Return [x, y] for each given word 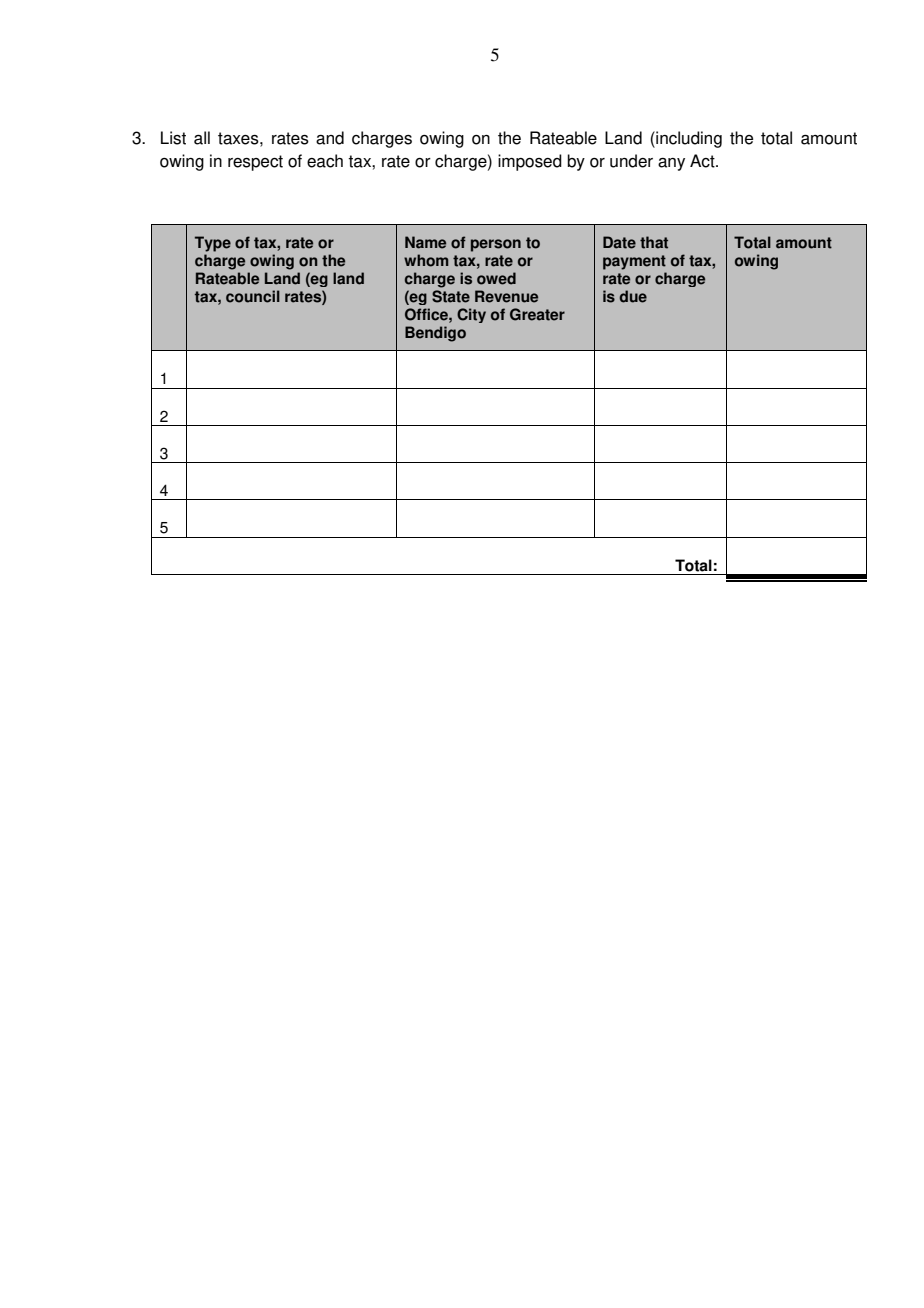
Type [213, 244]
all [202, 138]
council [253, 296]
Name [425, 242]
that [654, 242]
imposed [530, 162]
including [688, 139]
